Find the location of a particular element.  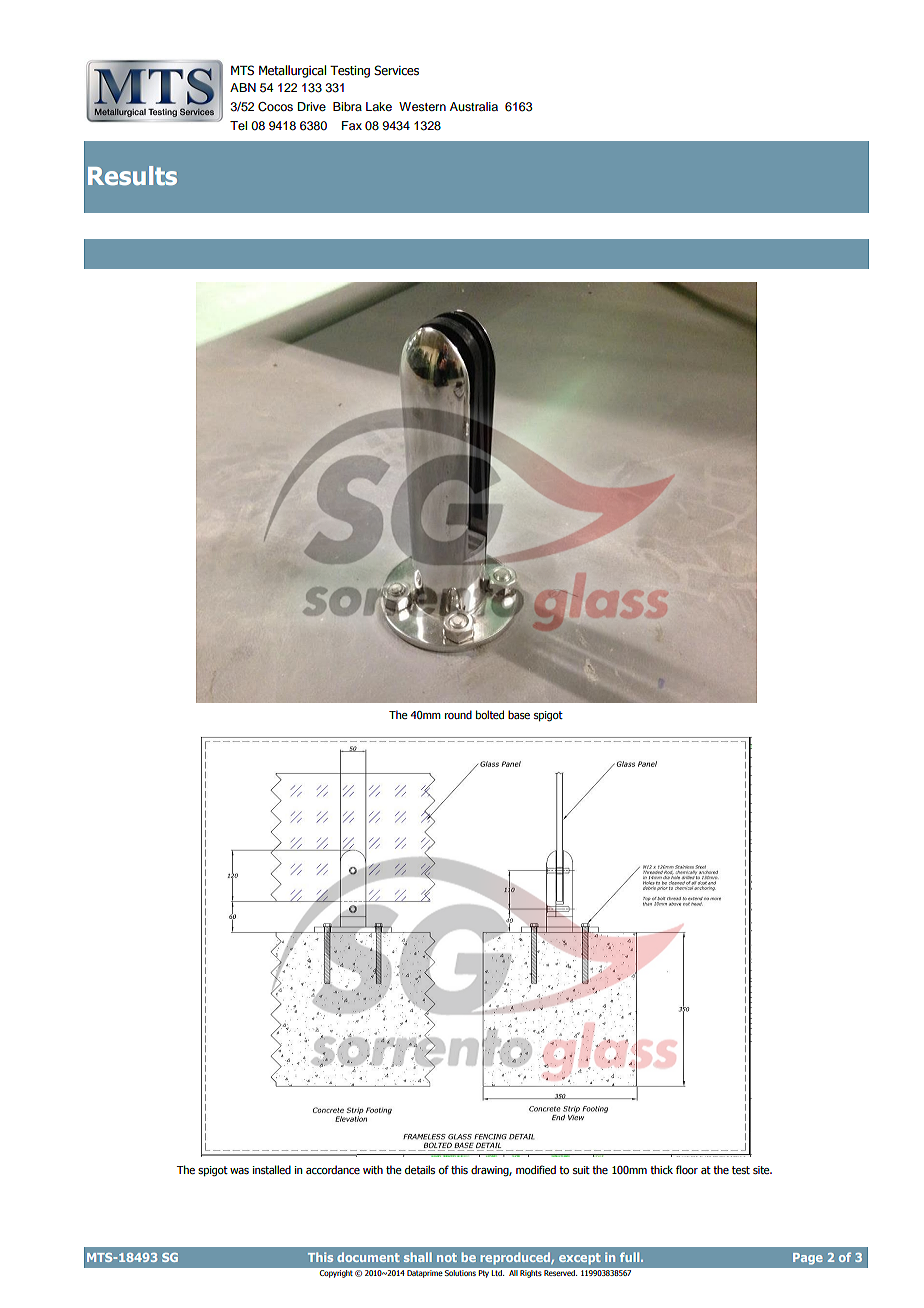

Tel is located at coordinates (238, 125).
